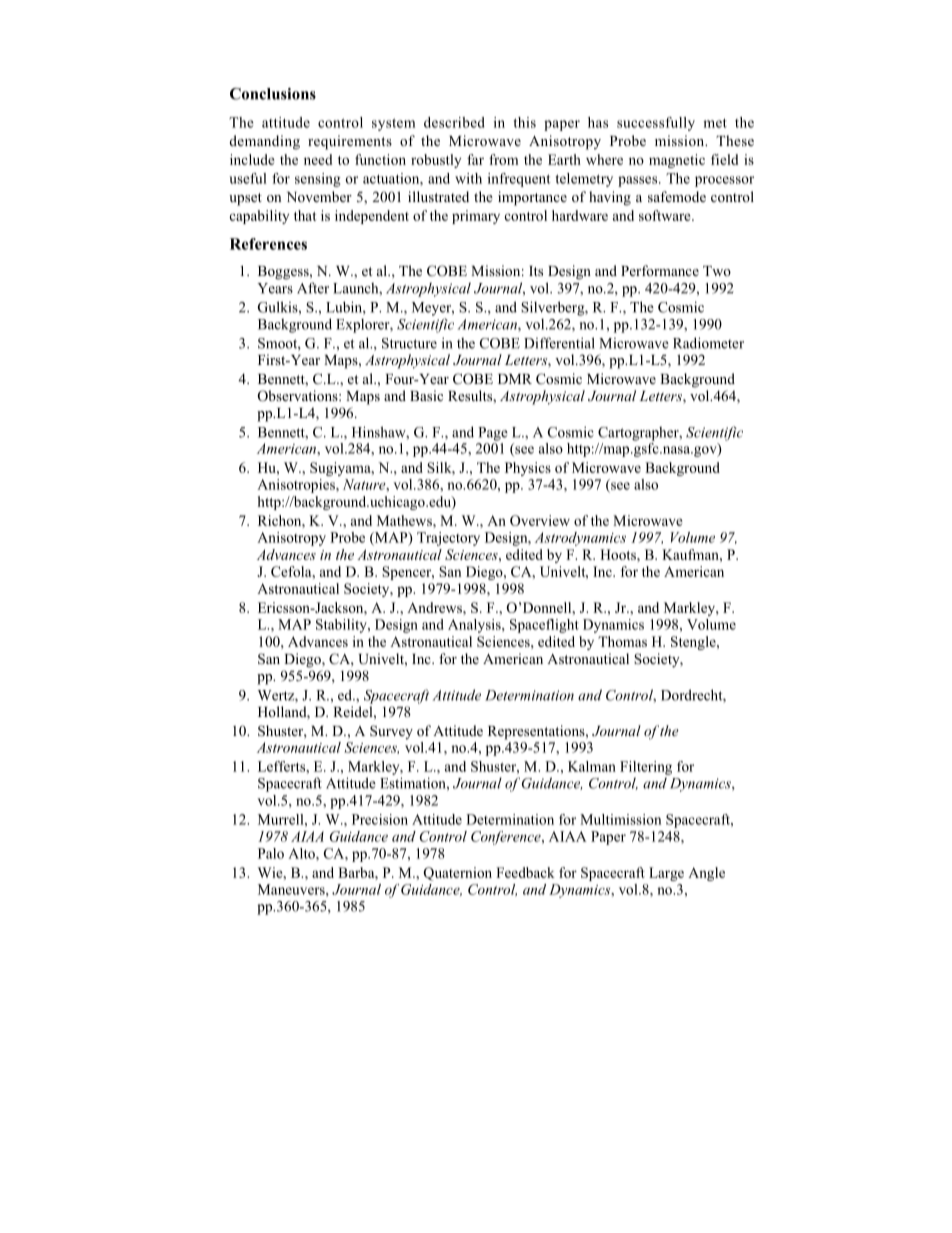  Describe the element at coordinates (273, 94) in the screenshot. I see `Conclusions` at that location.
